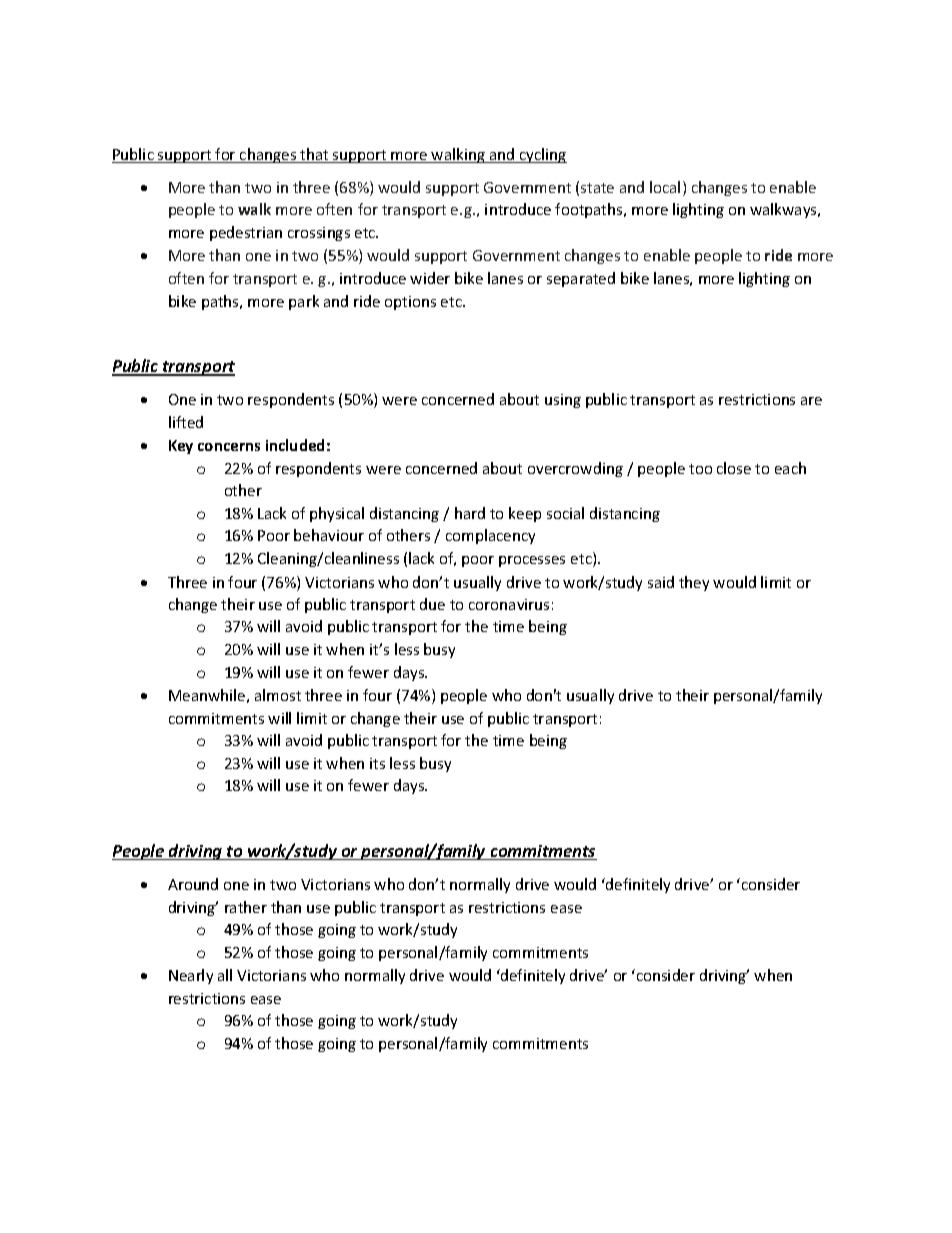 Image resolution: width=952 pixels, height=1233 pixels. I want to click on Nearly, so click(191, 976).
